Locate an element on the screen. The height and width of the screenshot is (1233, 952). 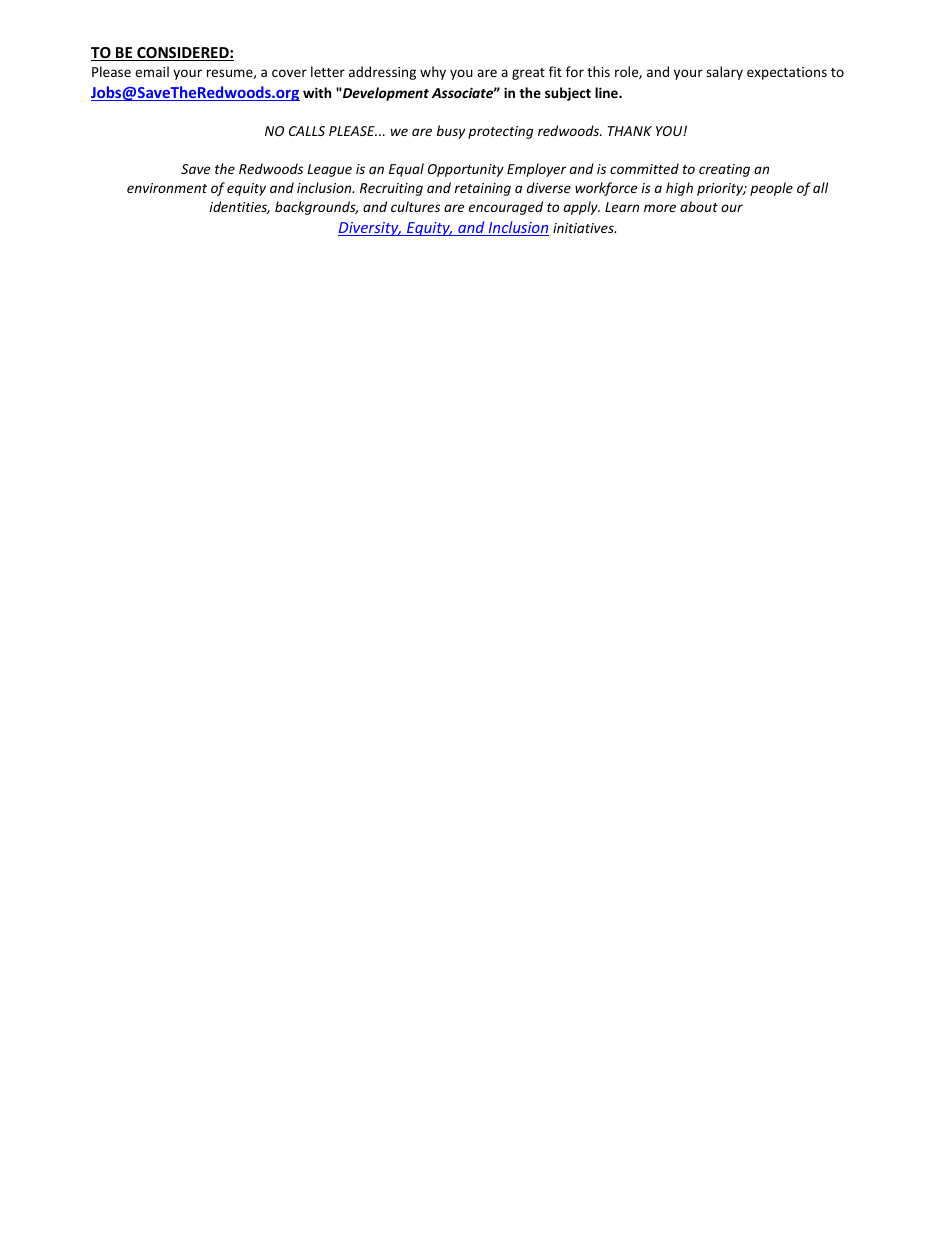
identities is located at coordinates (240, 207).
